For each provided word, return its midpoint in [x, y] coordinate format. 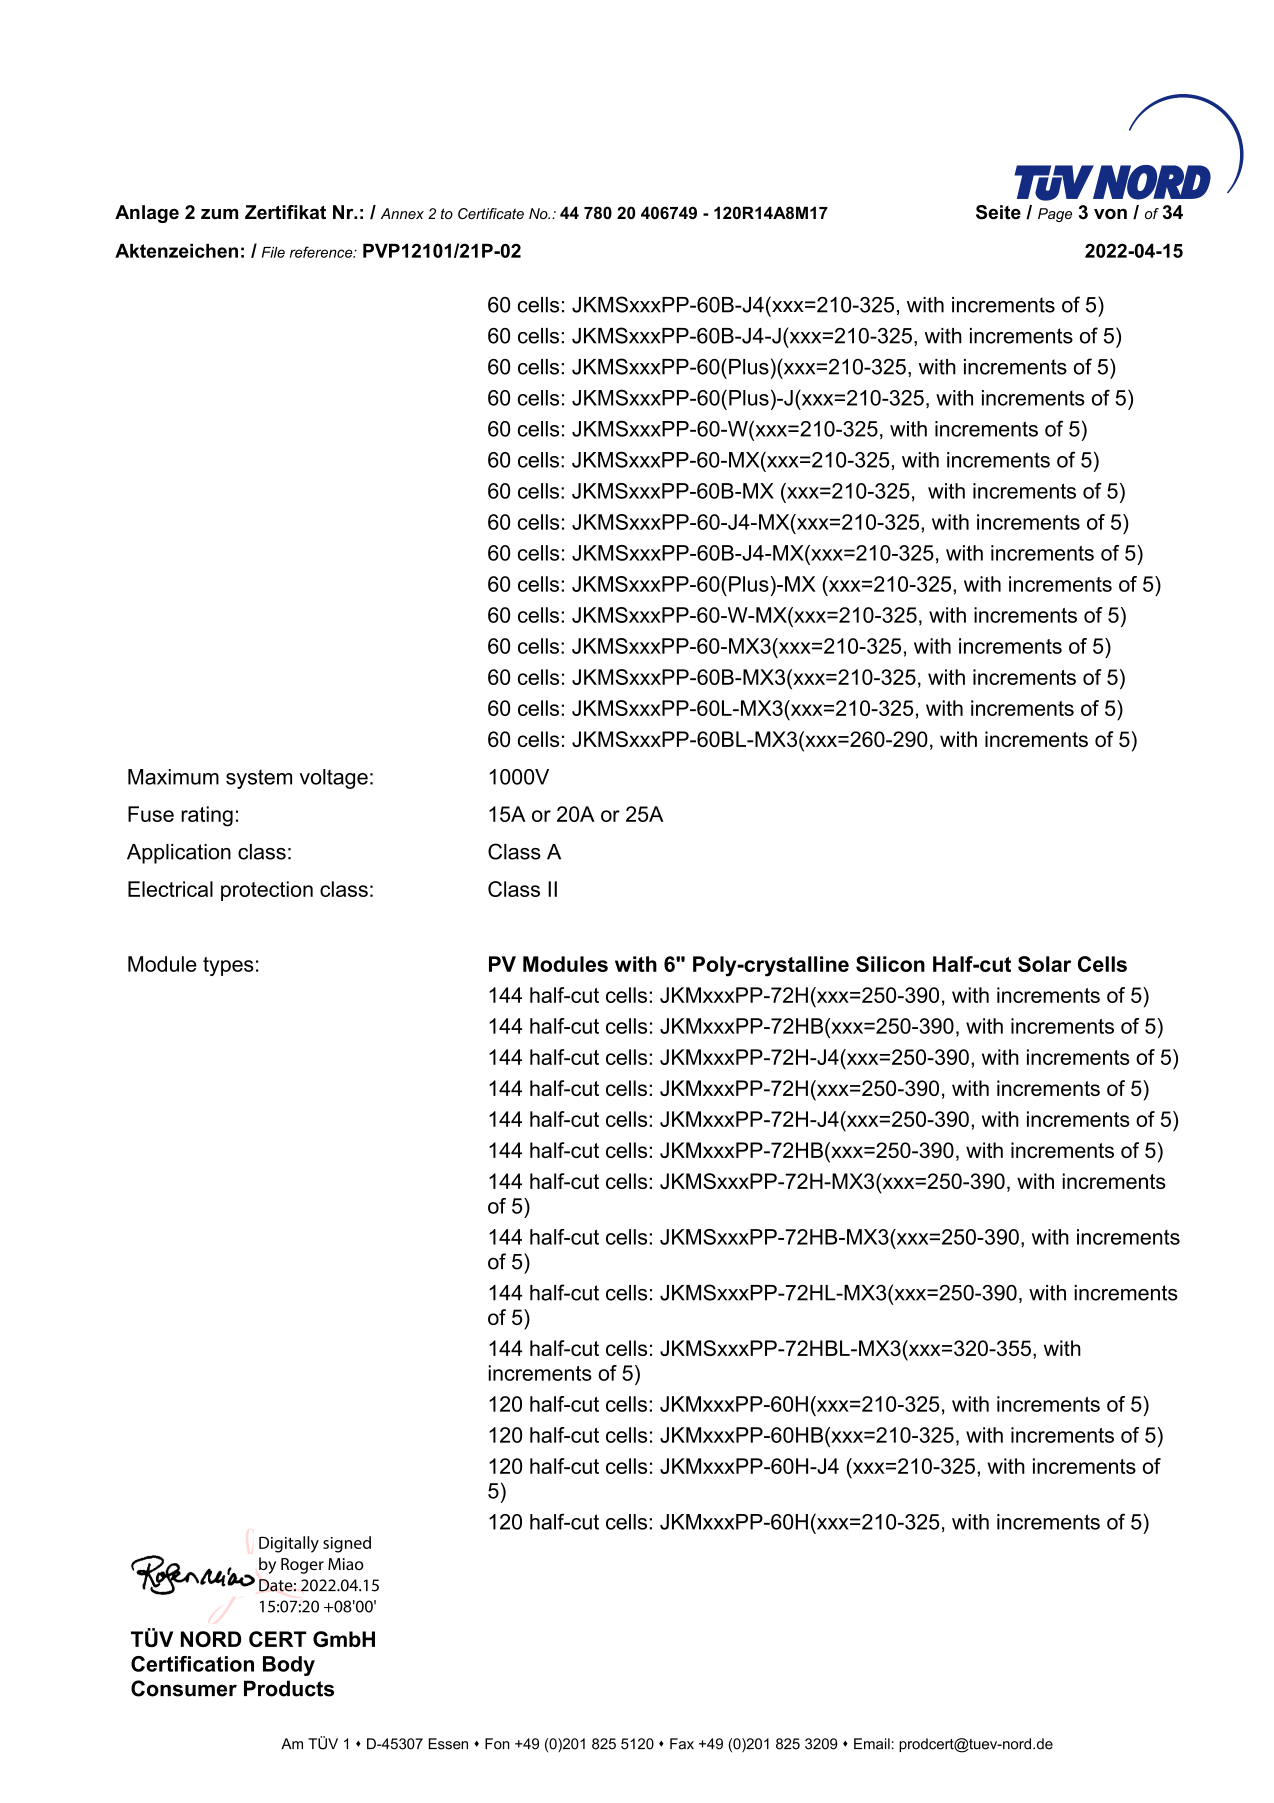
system [259, 779]
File [273, 252]
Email [872, 1744]
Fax [682, 1744]
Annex [402, 213]
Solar [1044, 964]
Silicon [890, 964]
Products [289, 1688]
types [228, 966]
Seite [998, 212]
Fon [497, 1744]
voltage [334, 779]
